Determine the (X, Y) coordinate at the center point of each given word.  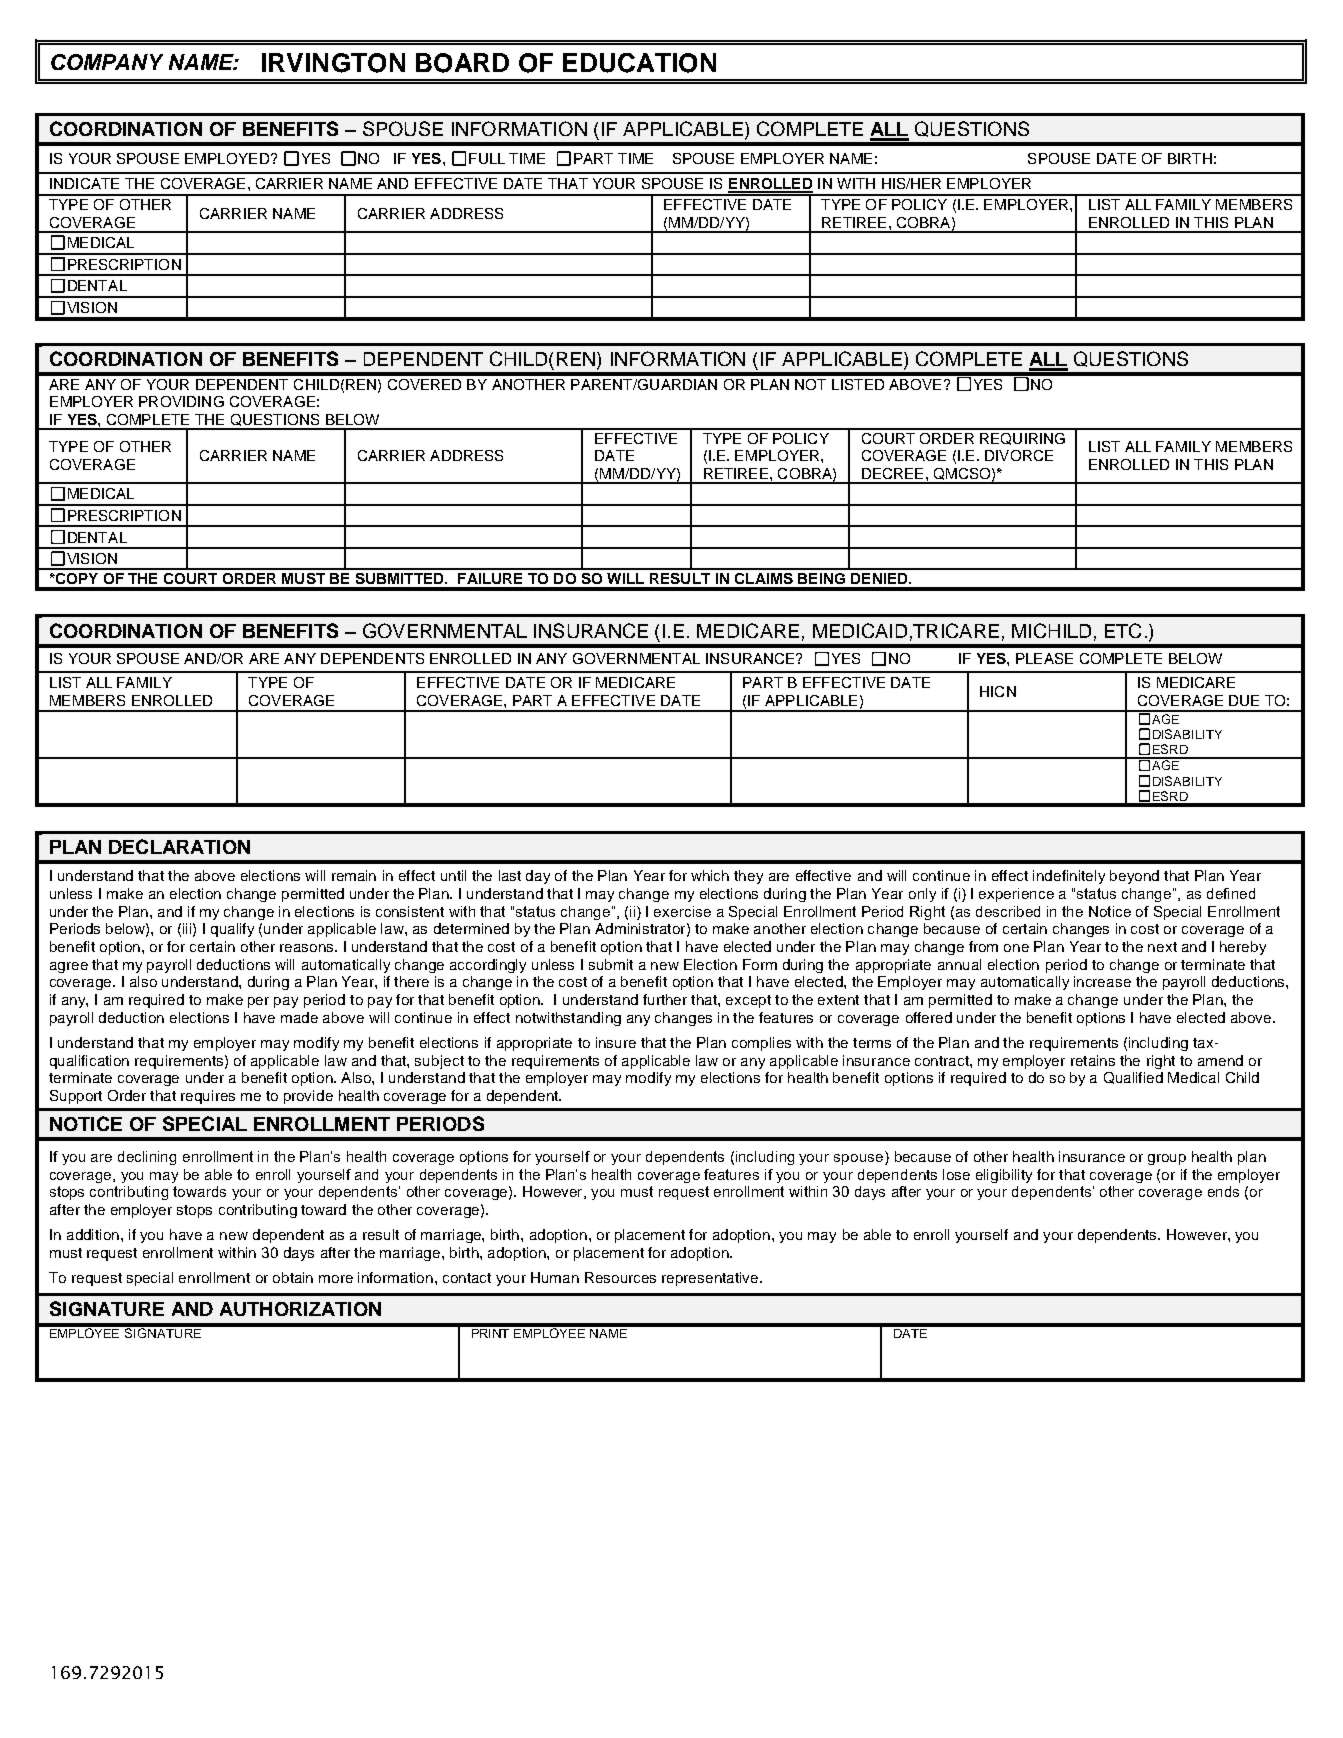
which (710, 875)
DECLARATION (179, 846)
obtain (293, 1277)
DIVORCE (1019, 455)
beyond (1134, 877)
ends (1223, 1191)
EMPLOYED (227, 158)
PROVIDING (181, 401)
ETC (1123, 630)
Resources (620, 1277)
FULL (487, 158)
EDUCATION (639, 63)
